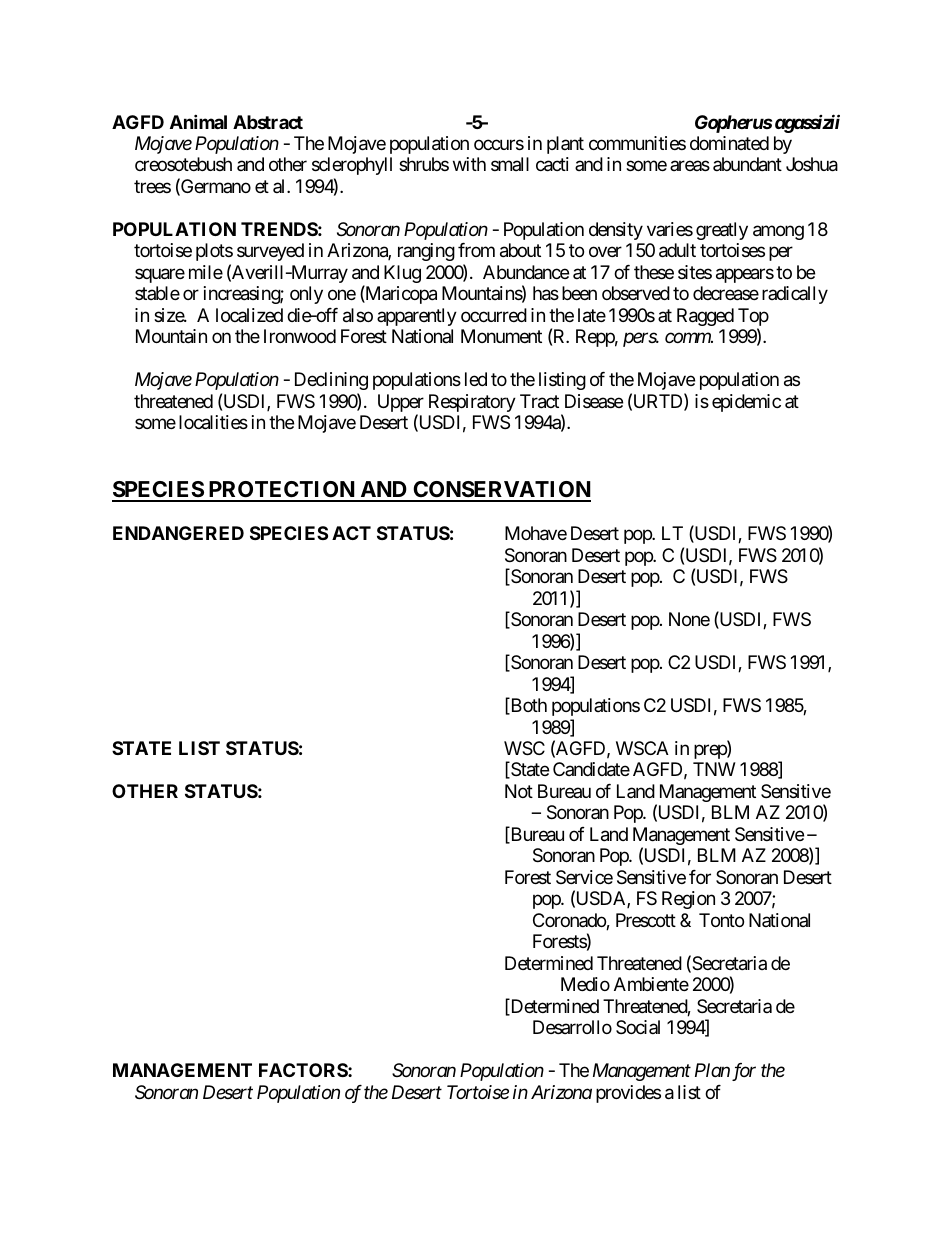 This image has width=952, height=1233. I want to click on Animal, so click(198, 121).
